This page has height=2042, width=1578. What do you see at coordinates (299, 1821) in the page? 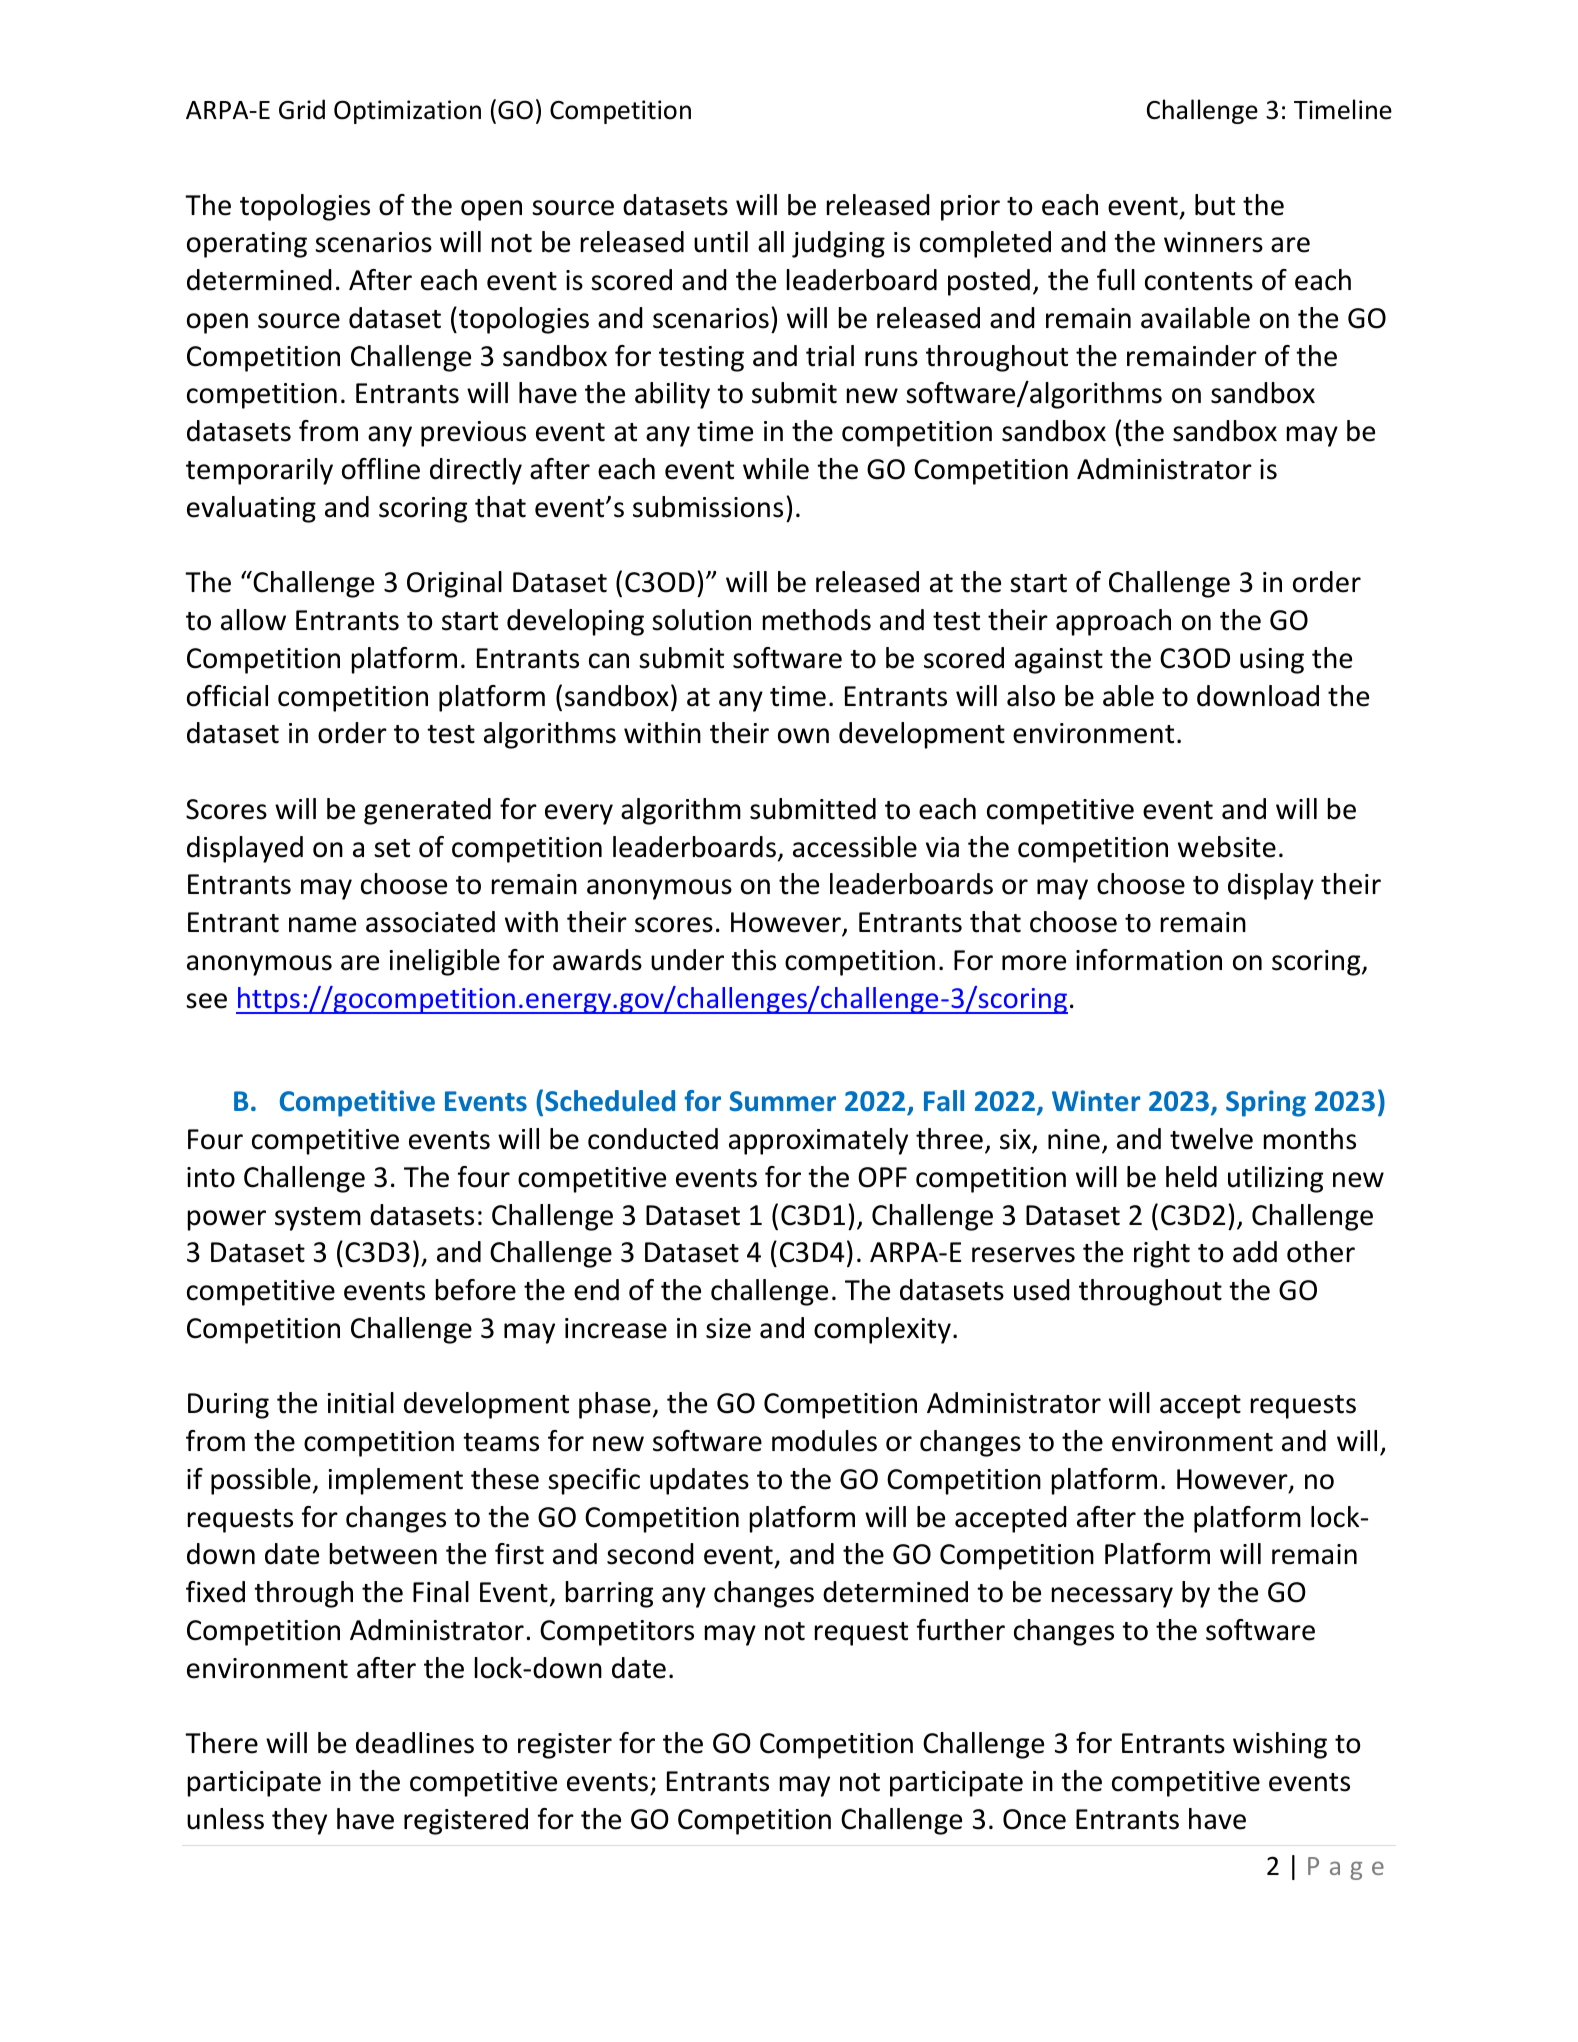
I see `they` at bounding box center [299, 1821].
